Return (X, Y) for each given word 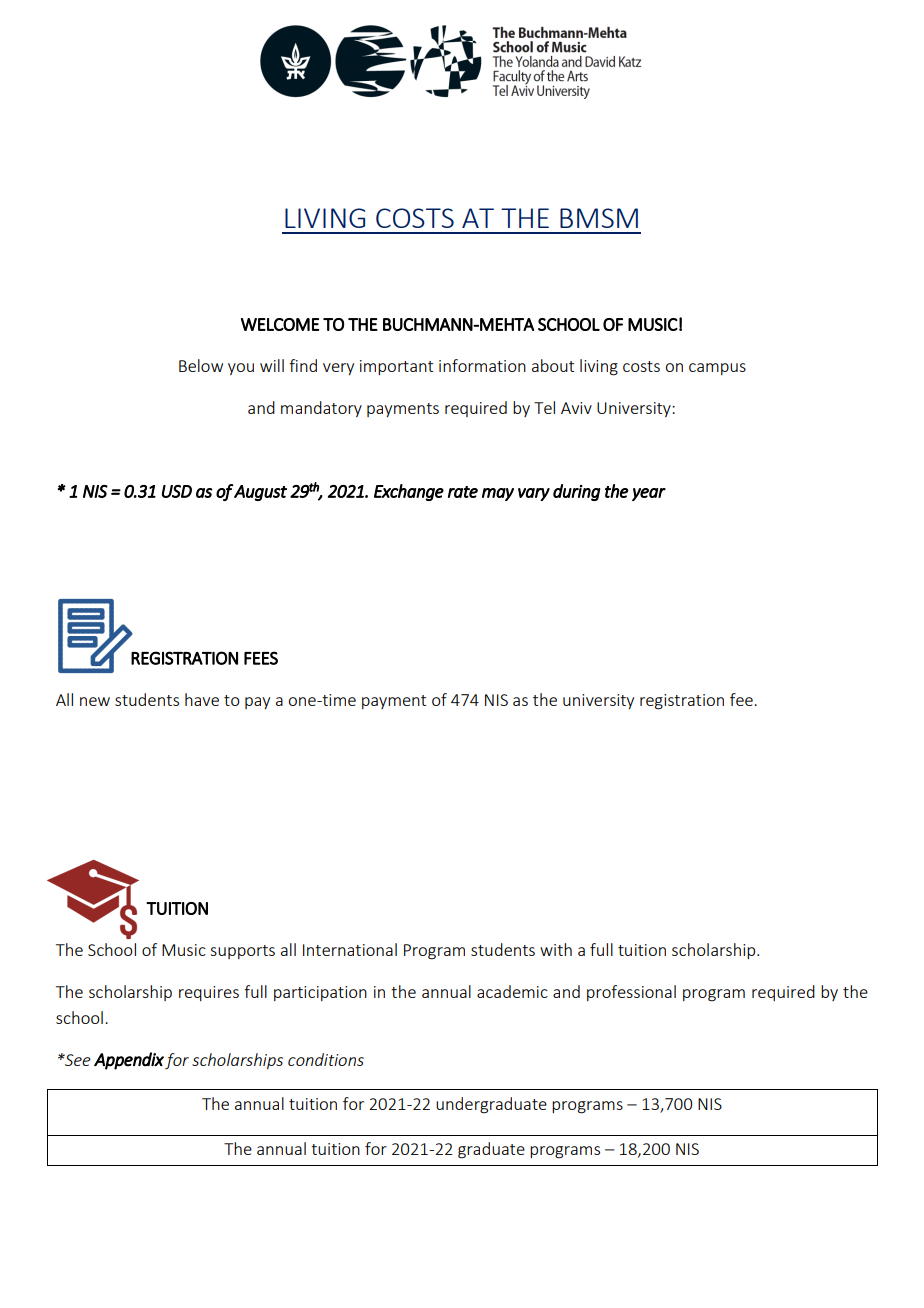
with (556, 949)
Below (201, 365)
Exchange (409, 492)
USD (177, 491)
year (649, 494)
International (350, 949)
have (202, 699)
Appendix (129, 1061)
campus (717, 369)
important (396, 367)
